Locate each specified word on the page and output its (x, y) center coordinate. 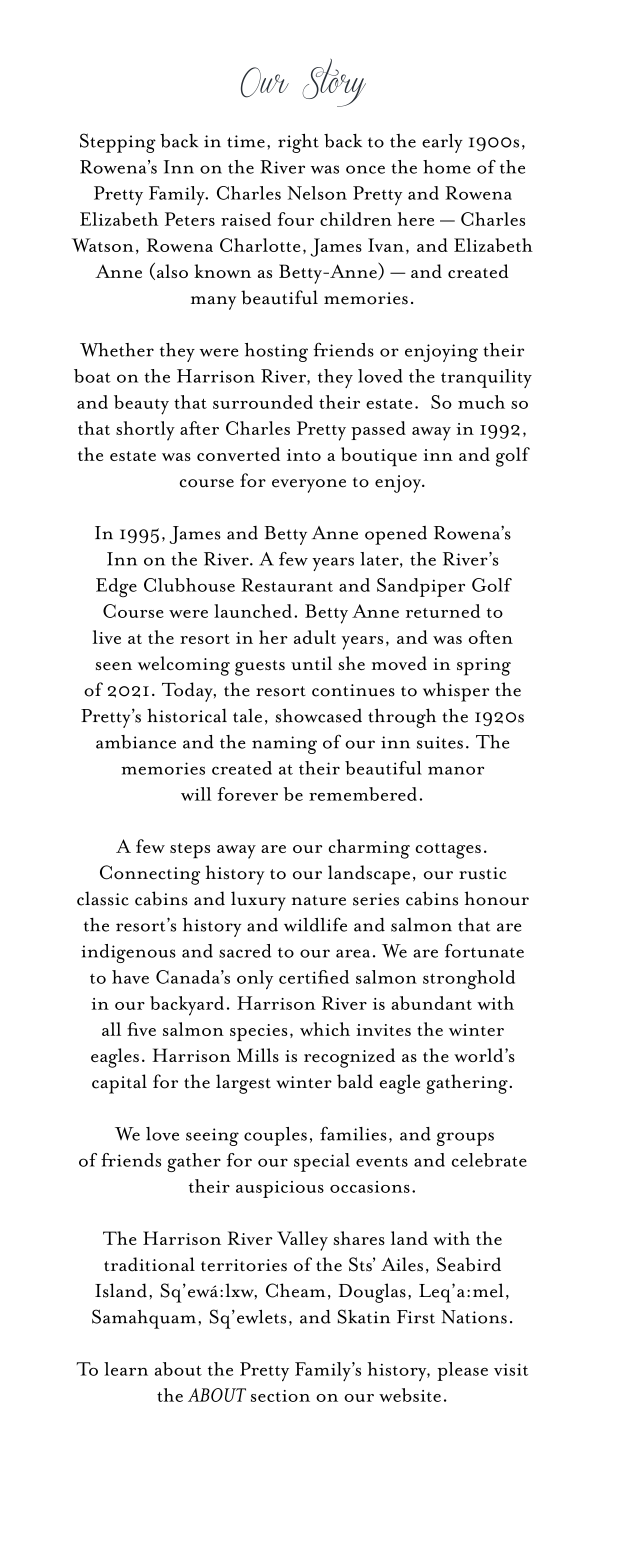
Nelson (317, 193)
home (447, 167)
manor (456, 770)
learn (126, 1369)
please (462, 1371)
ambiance (136, 742)
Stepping (118, 143)
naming (284, 745)
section (280, 1396)
